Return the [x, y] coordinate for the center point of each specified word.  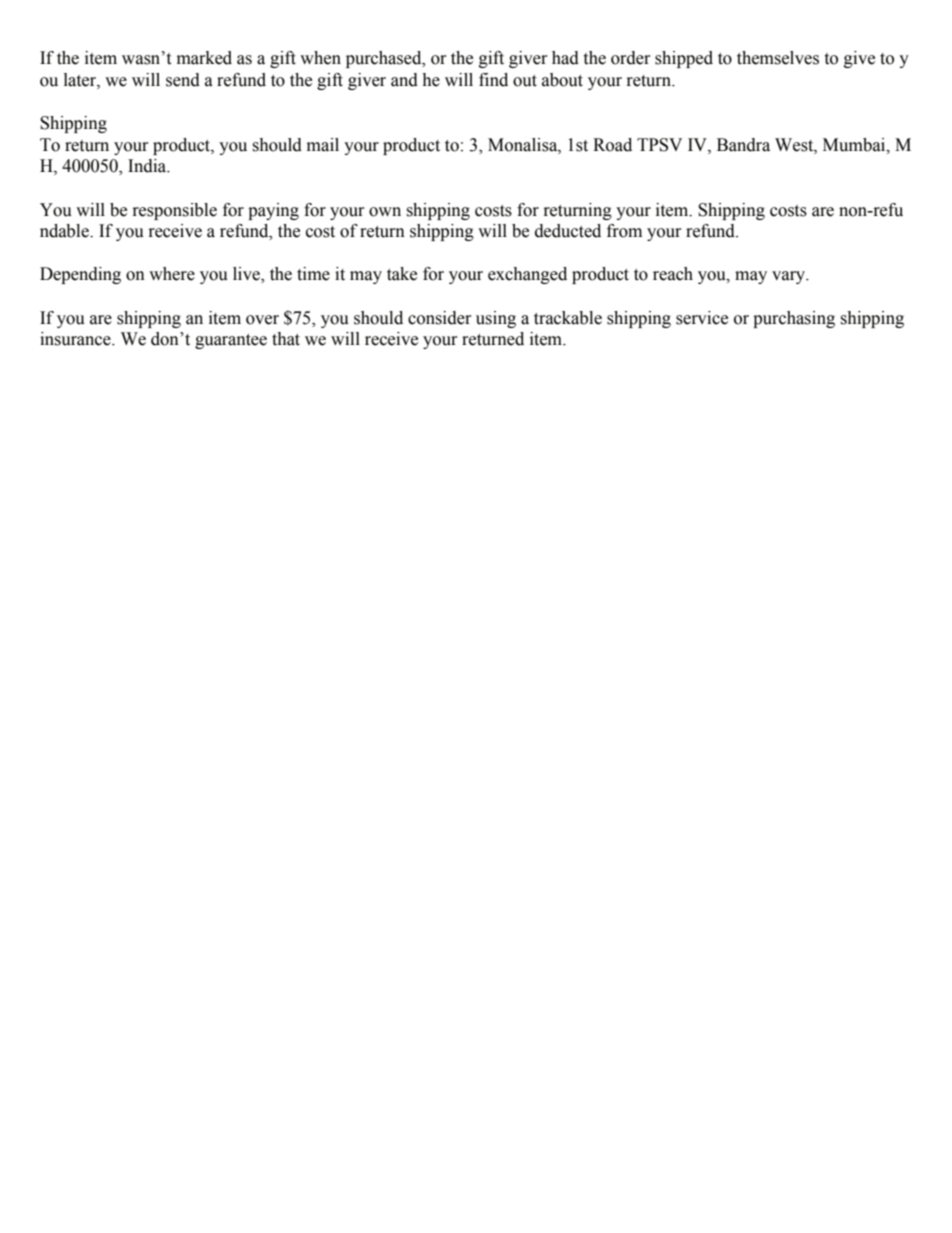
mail [323, 145]
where [172, 274]
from [624, 231]
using [496, 319]
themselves [778, 58]
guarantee [231, 341]
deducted [568, 231]
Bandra [743, 145]
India [148, 166]
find [493, 80]
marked [204, 58]
